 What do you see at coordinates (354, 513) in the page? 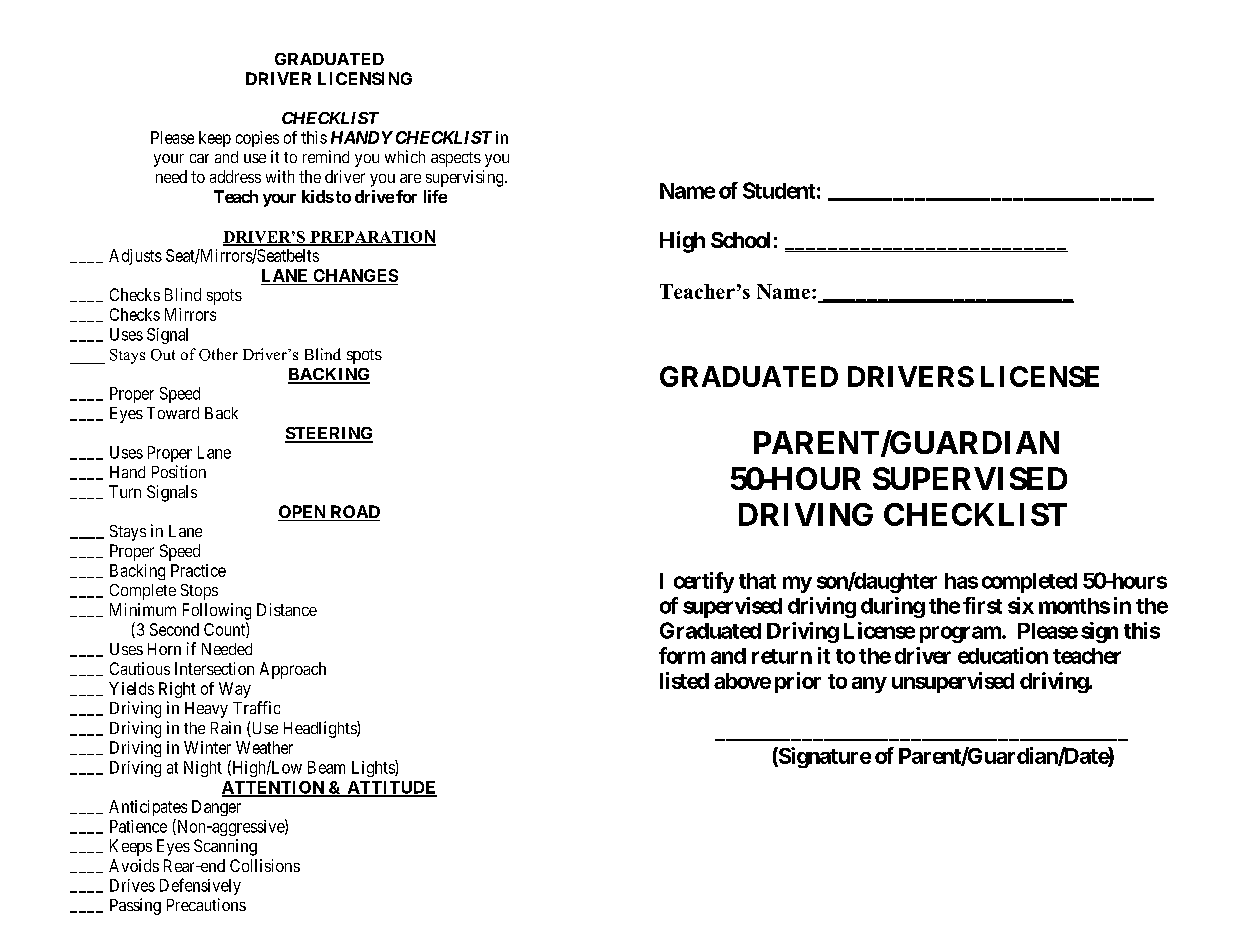
I see `ROAD` at bounding box center [354, 513].
